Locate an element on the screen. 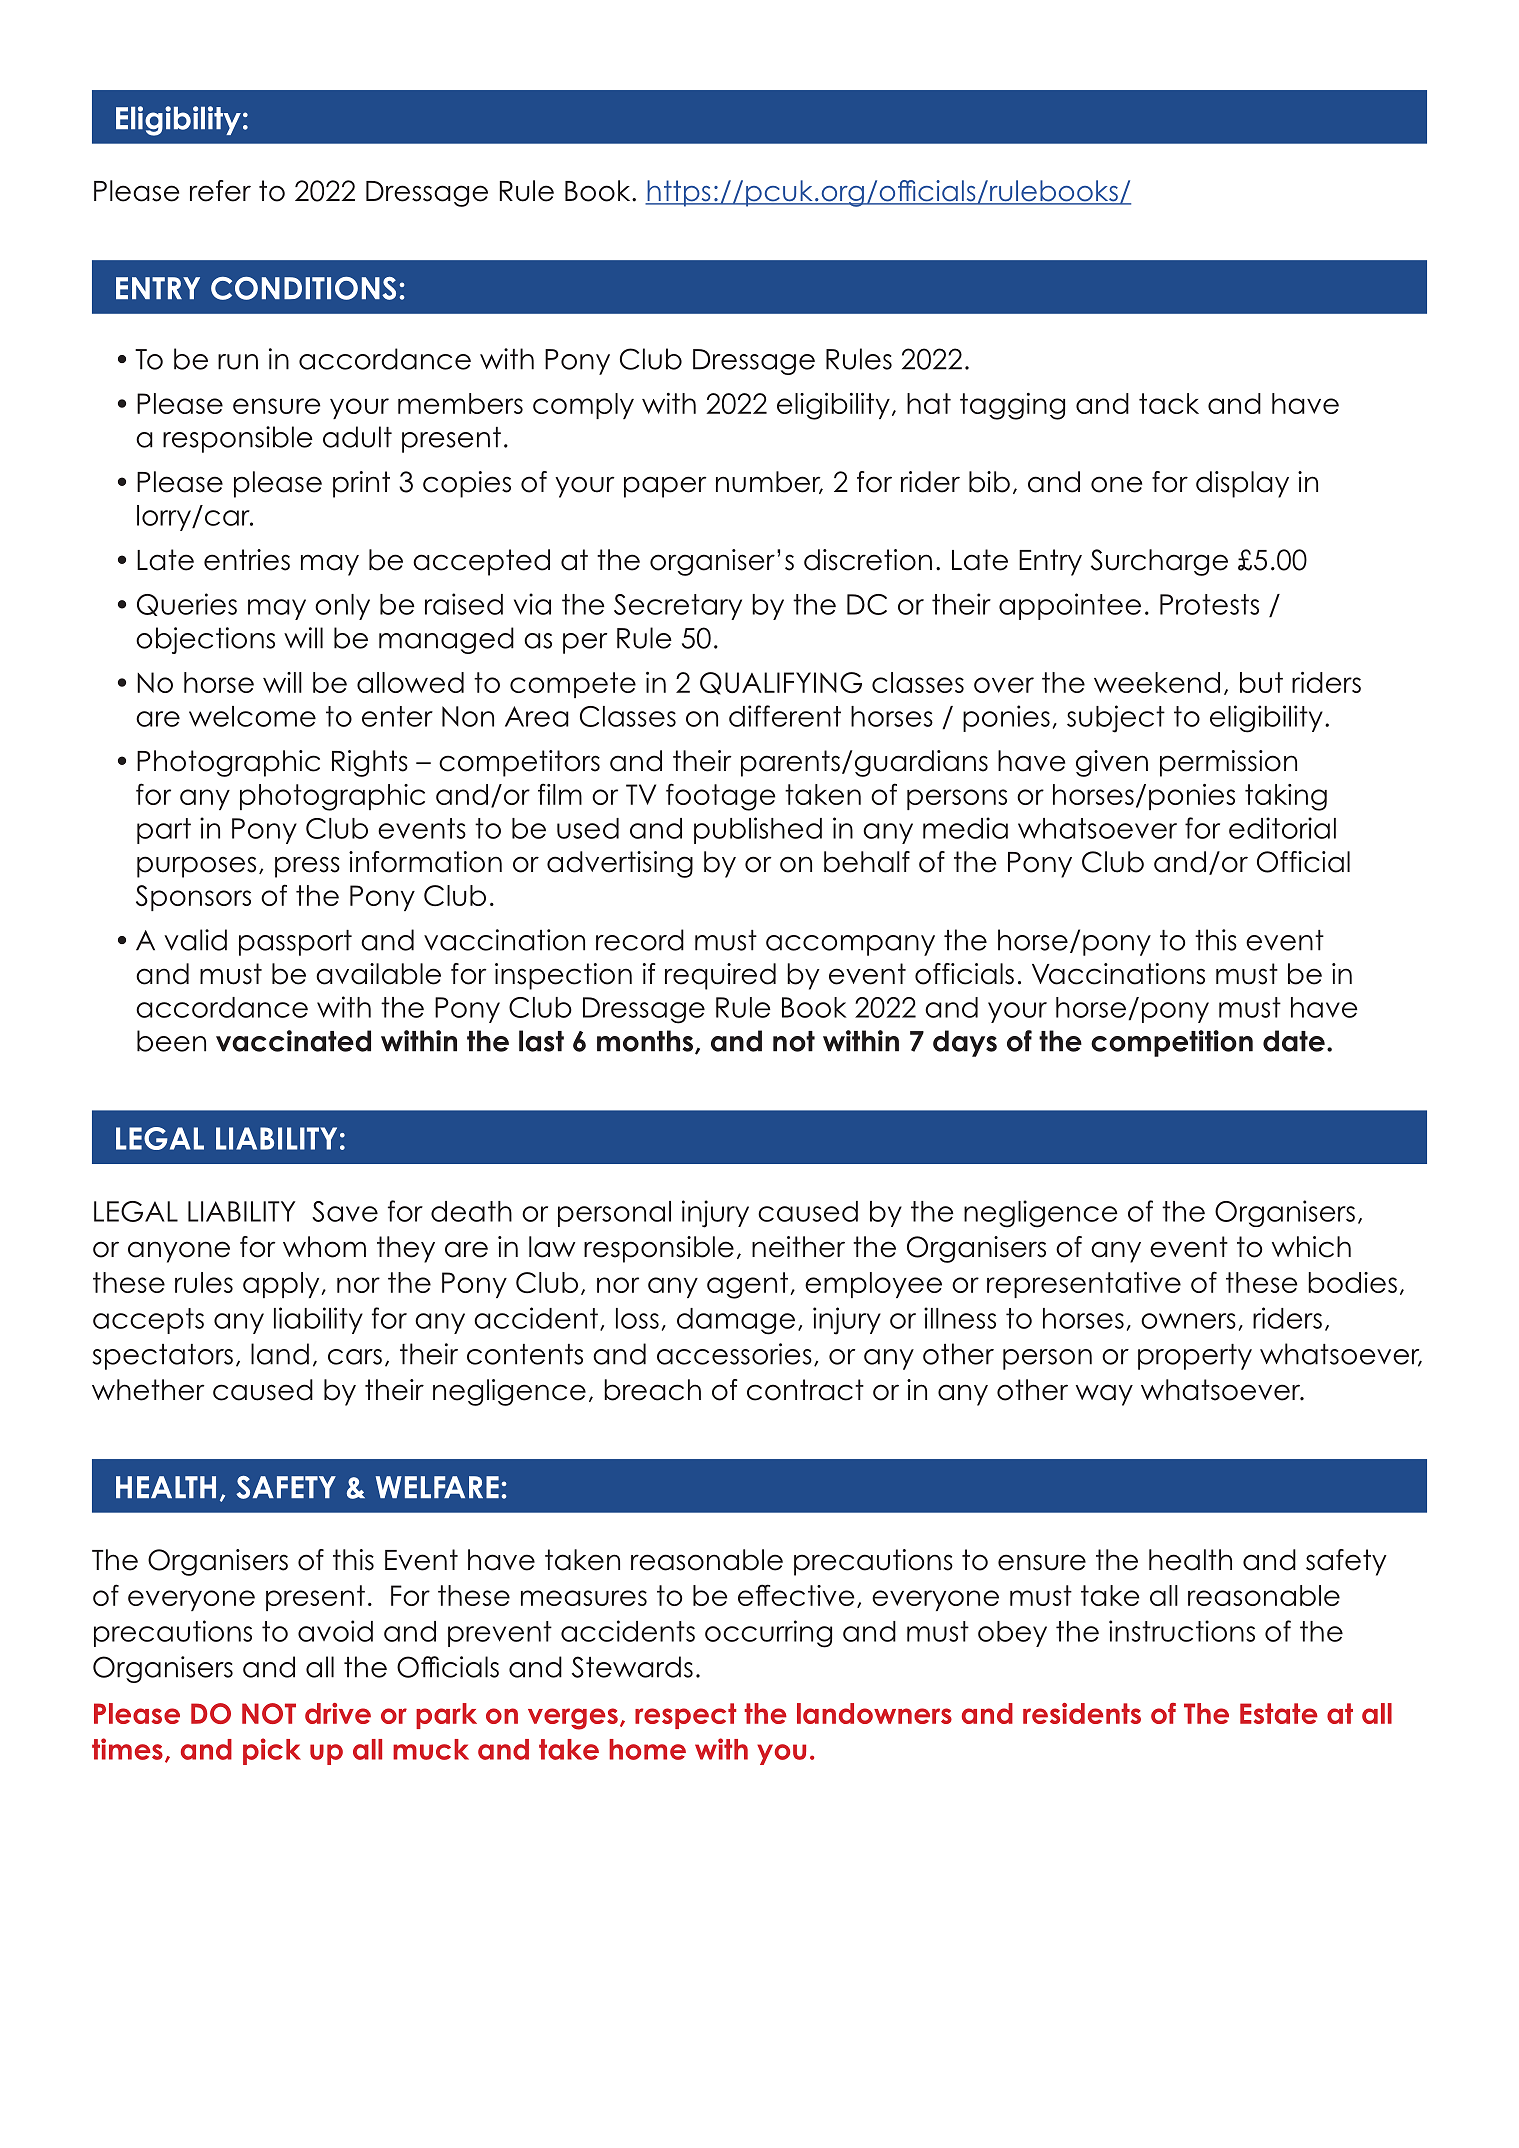 This screenshot has width=1519, height=2148. comply is located at coordinates (583, 406).
